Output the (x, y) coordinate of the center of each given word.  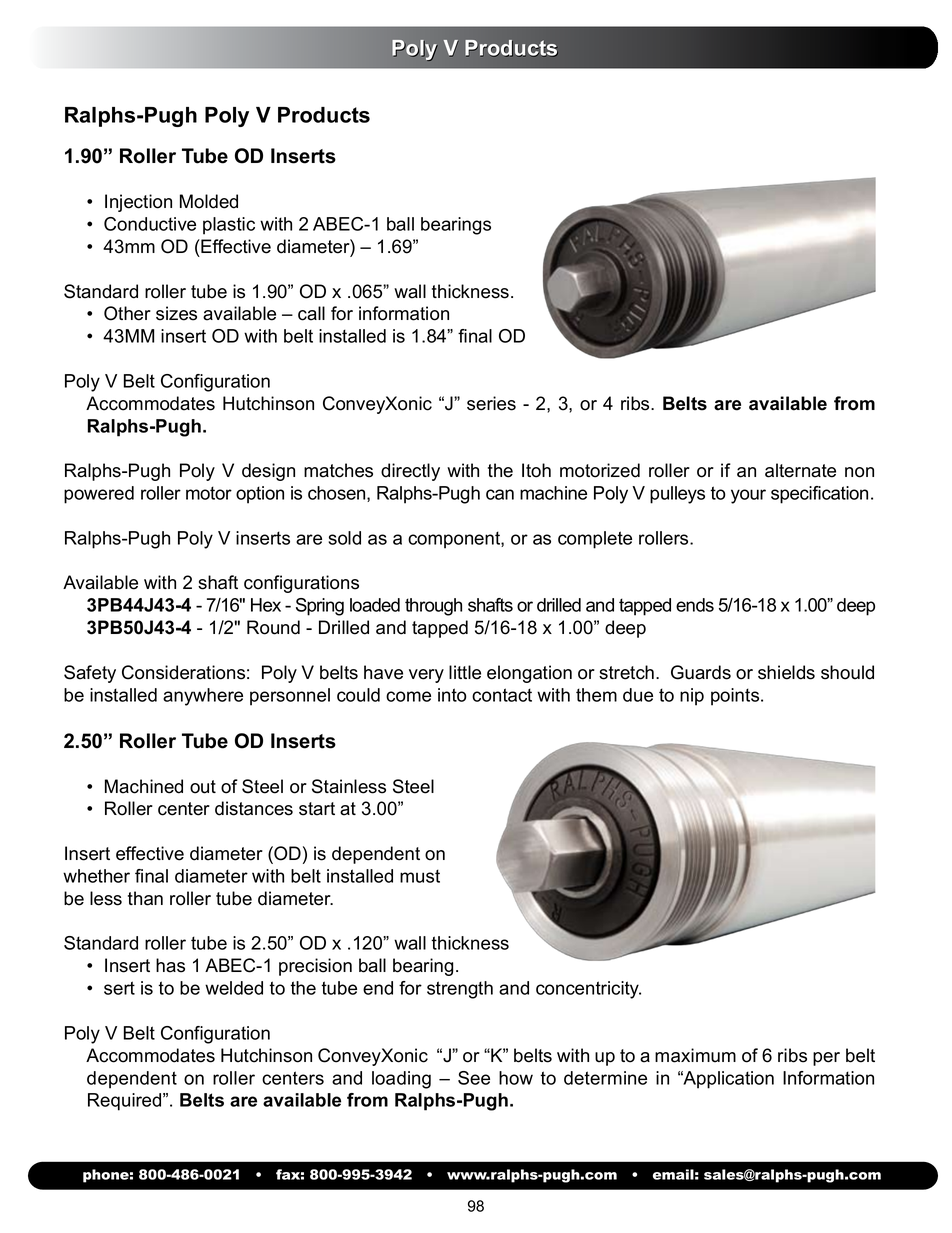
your (748, 496)
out (203, 787)
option (260, 495)
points (736, 697)
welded (234, 988)
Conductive (150, 224)
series (491, 403)
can (500, 494)
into (452, 695)
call (311, 313)
